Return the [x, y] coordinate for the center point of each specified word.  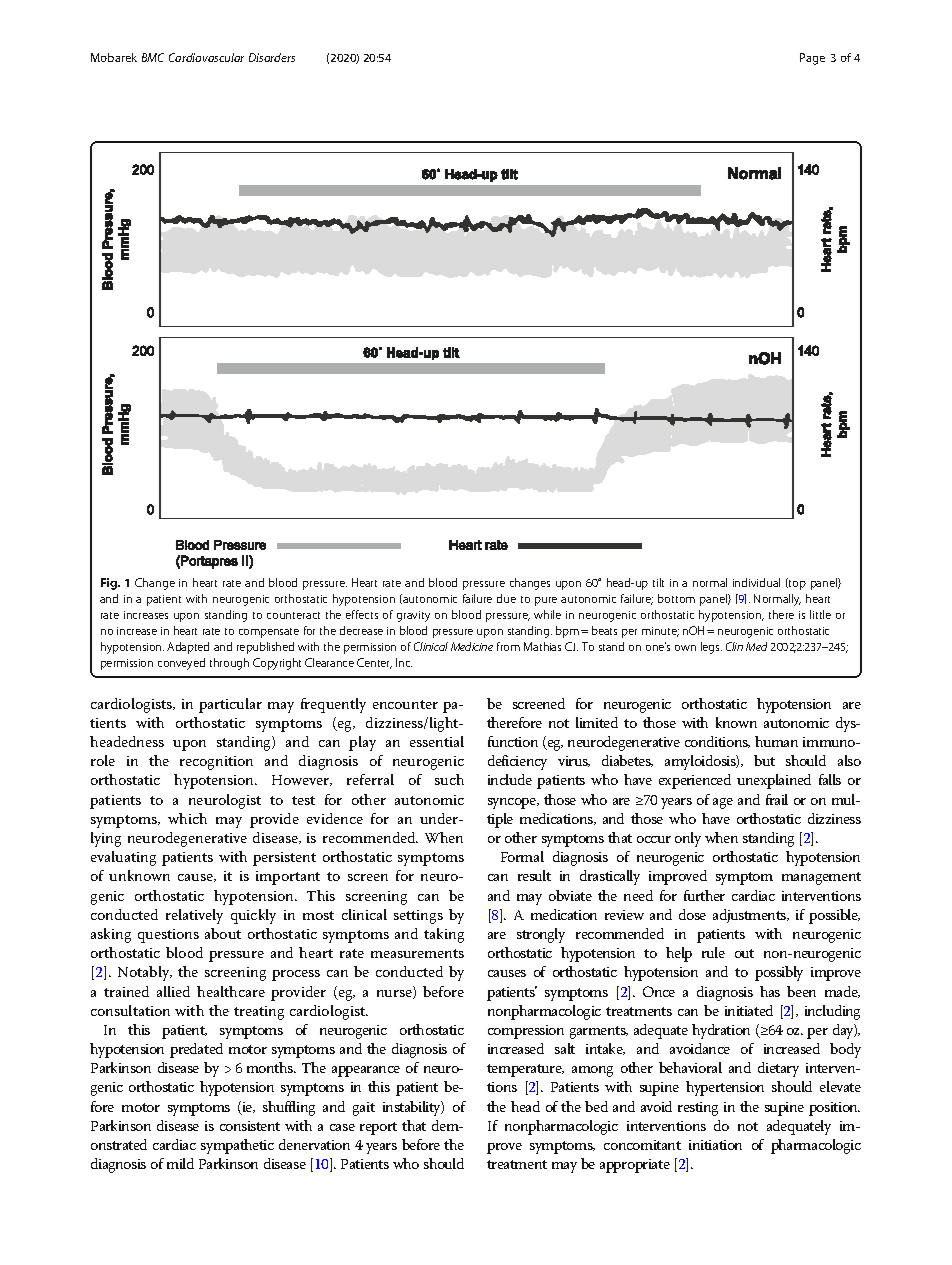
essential [437, 741]
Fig [110, 584]
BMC [153, 57]
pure [546, 601]
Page [812, 59]
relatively [194, 916]
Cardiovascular [206, 57]
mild [180, 1163]
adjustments [751, 916]
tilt [658, 582]
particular [230, 705]
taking [444, 935]
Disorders [272, 57]
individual [756, 582]
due [506, 598]
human [776, 741]
